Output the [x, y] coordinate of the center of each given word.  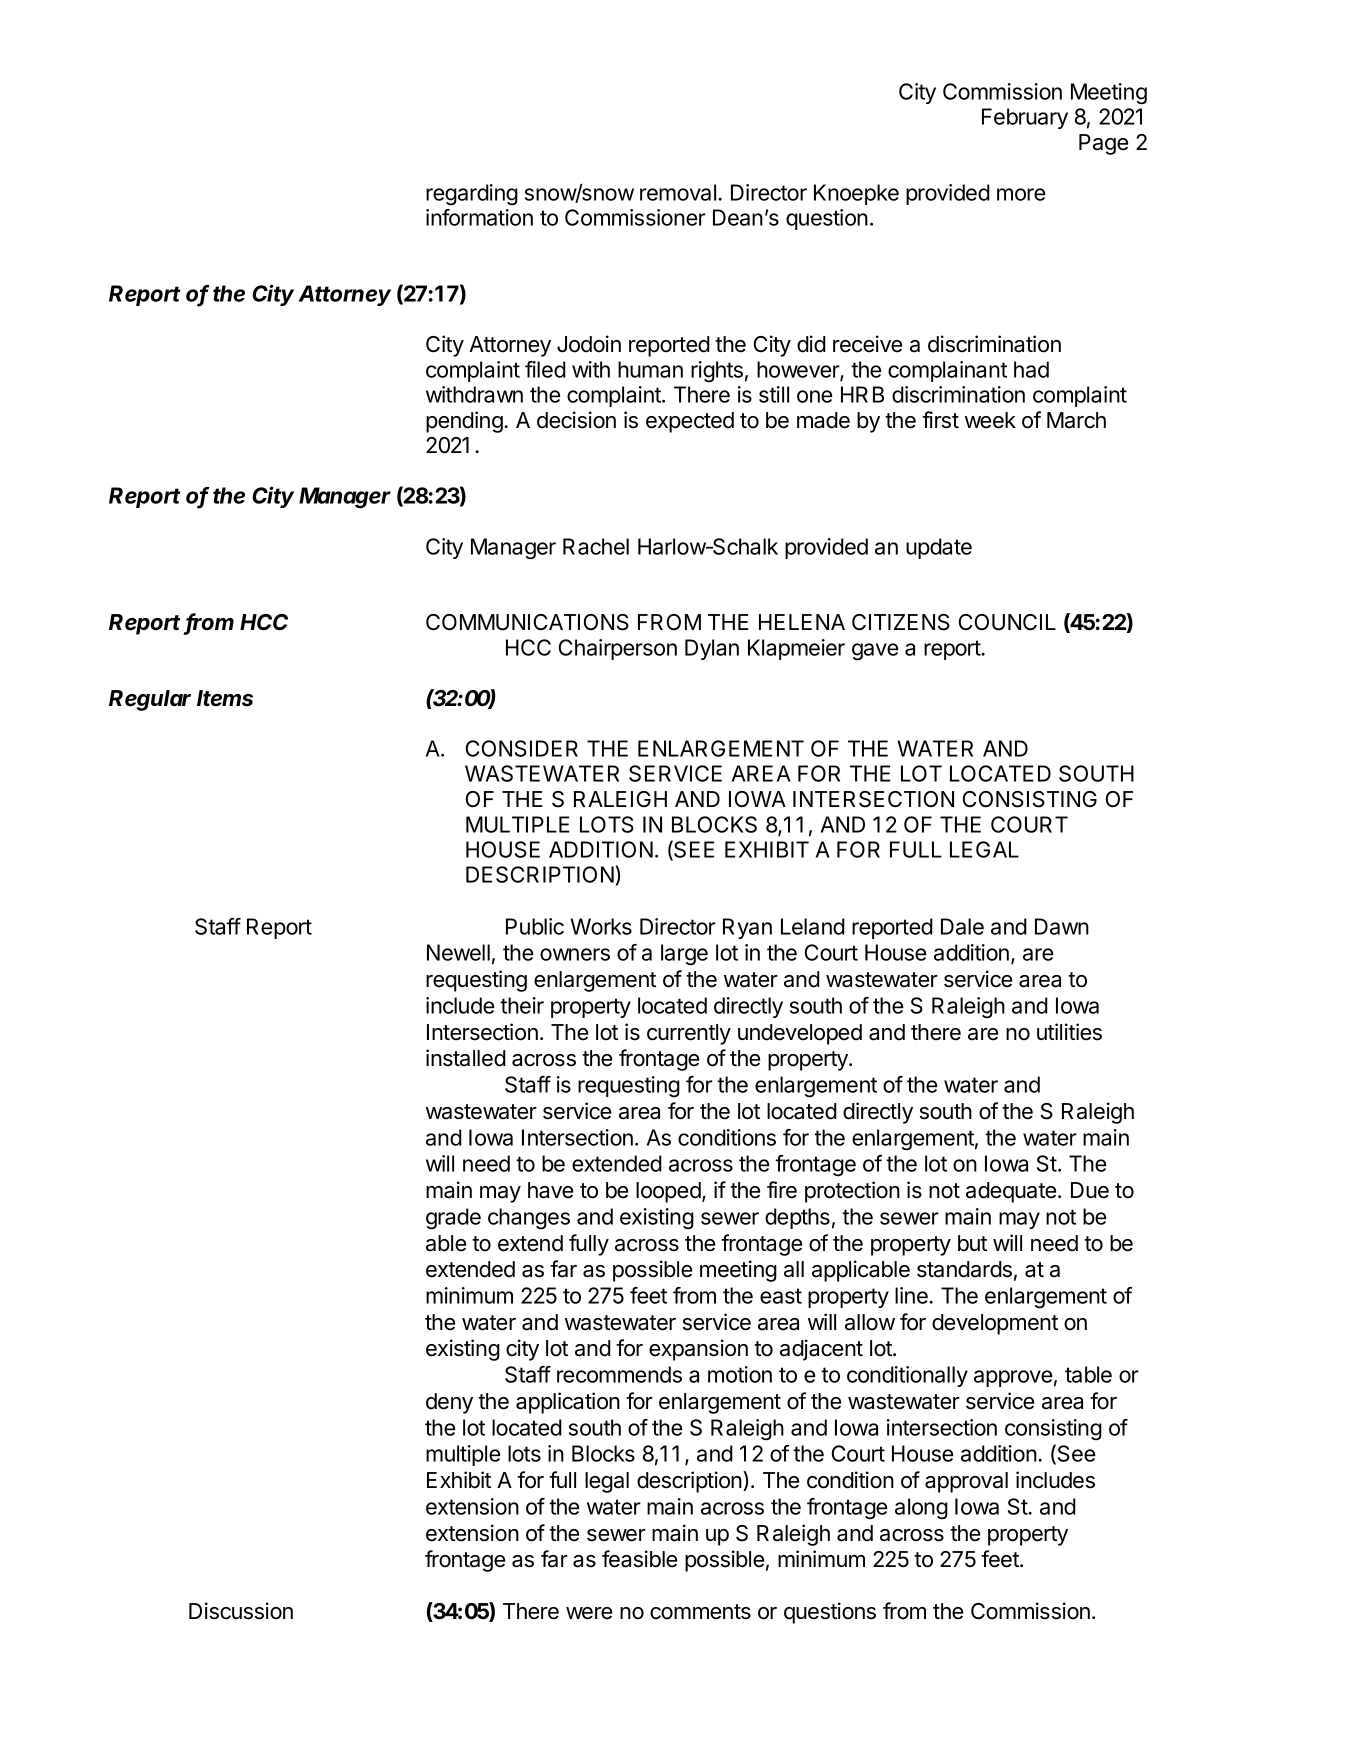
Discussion [241, 1611]
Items [225, 698]
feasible [639, 1559]
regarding [472, 195]
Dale [962, 926]
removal [678, 192]
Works [601, 926]
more [1021, 194]
